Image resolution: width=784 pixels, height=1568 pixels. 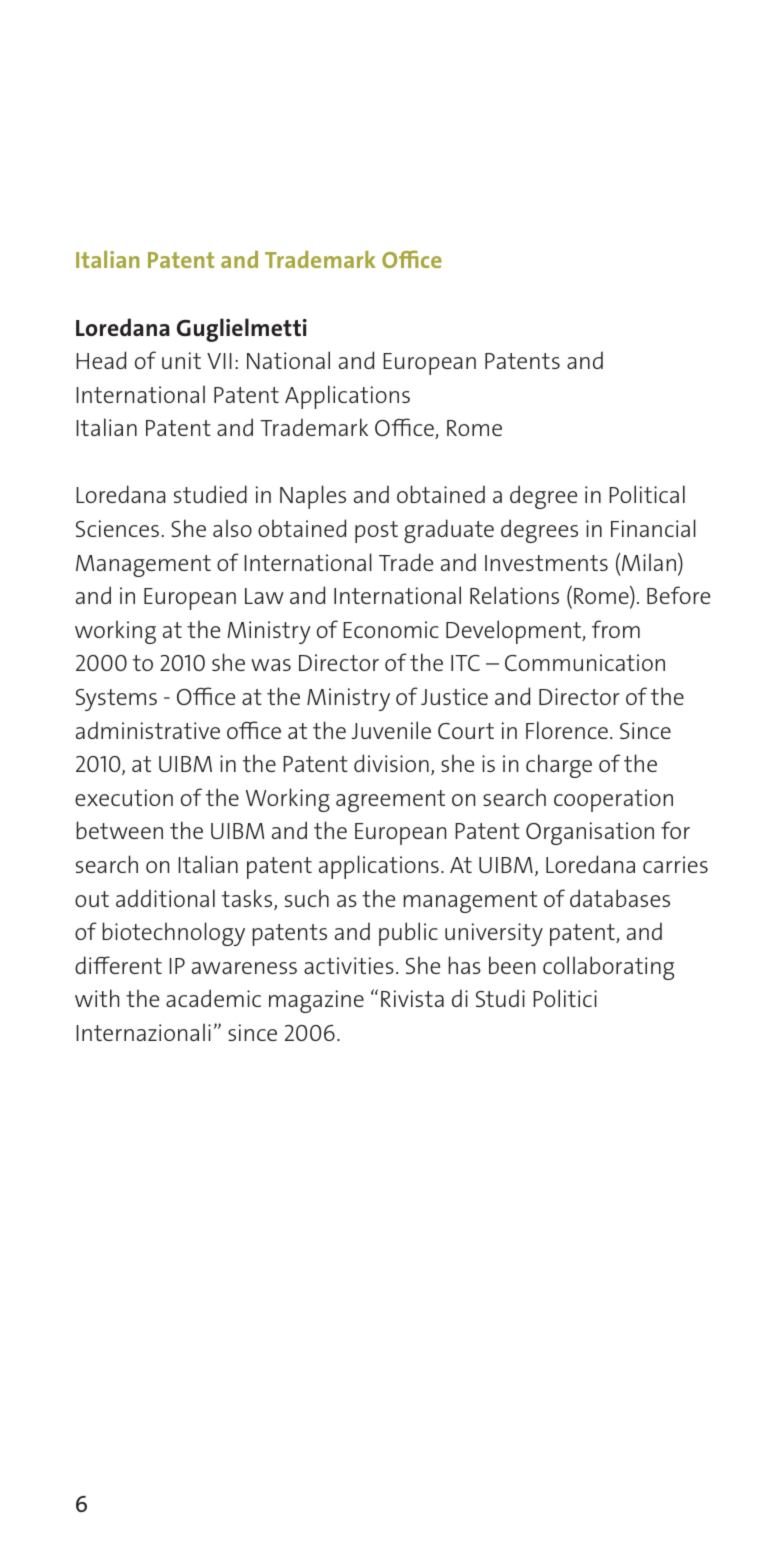 What do you see at coordinates (119, 830) in the document?
I see `between` at bounding box center [119, 830].
